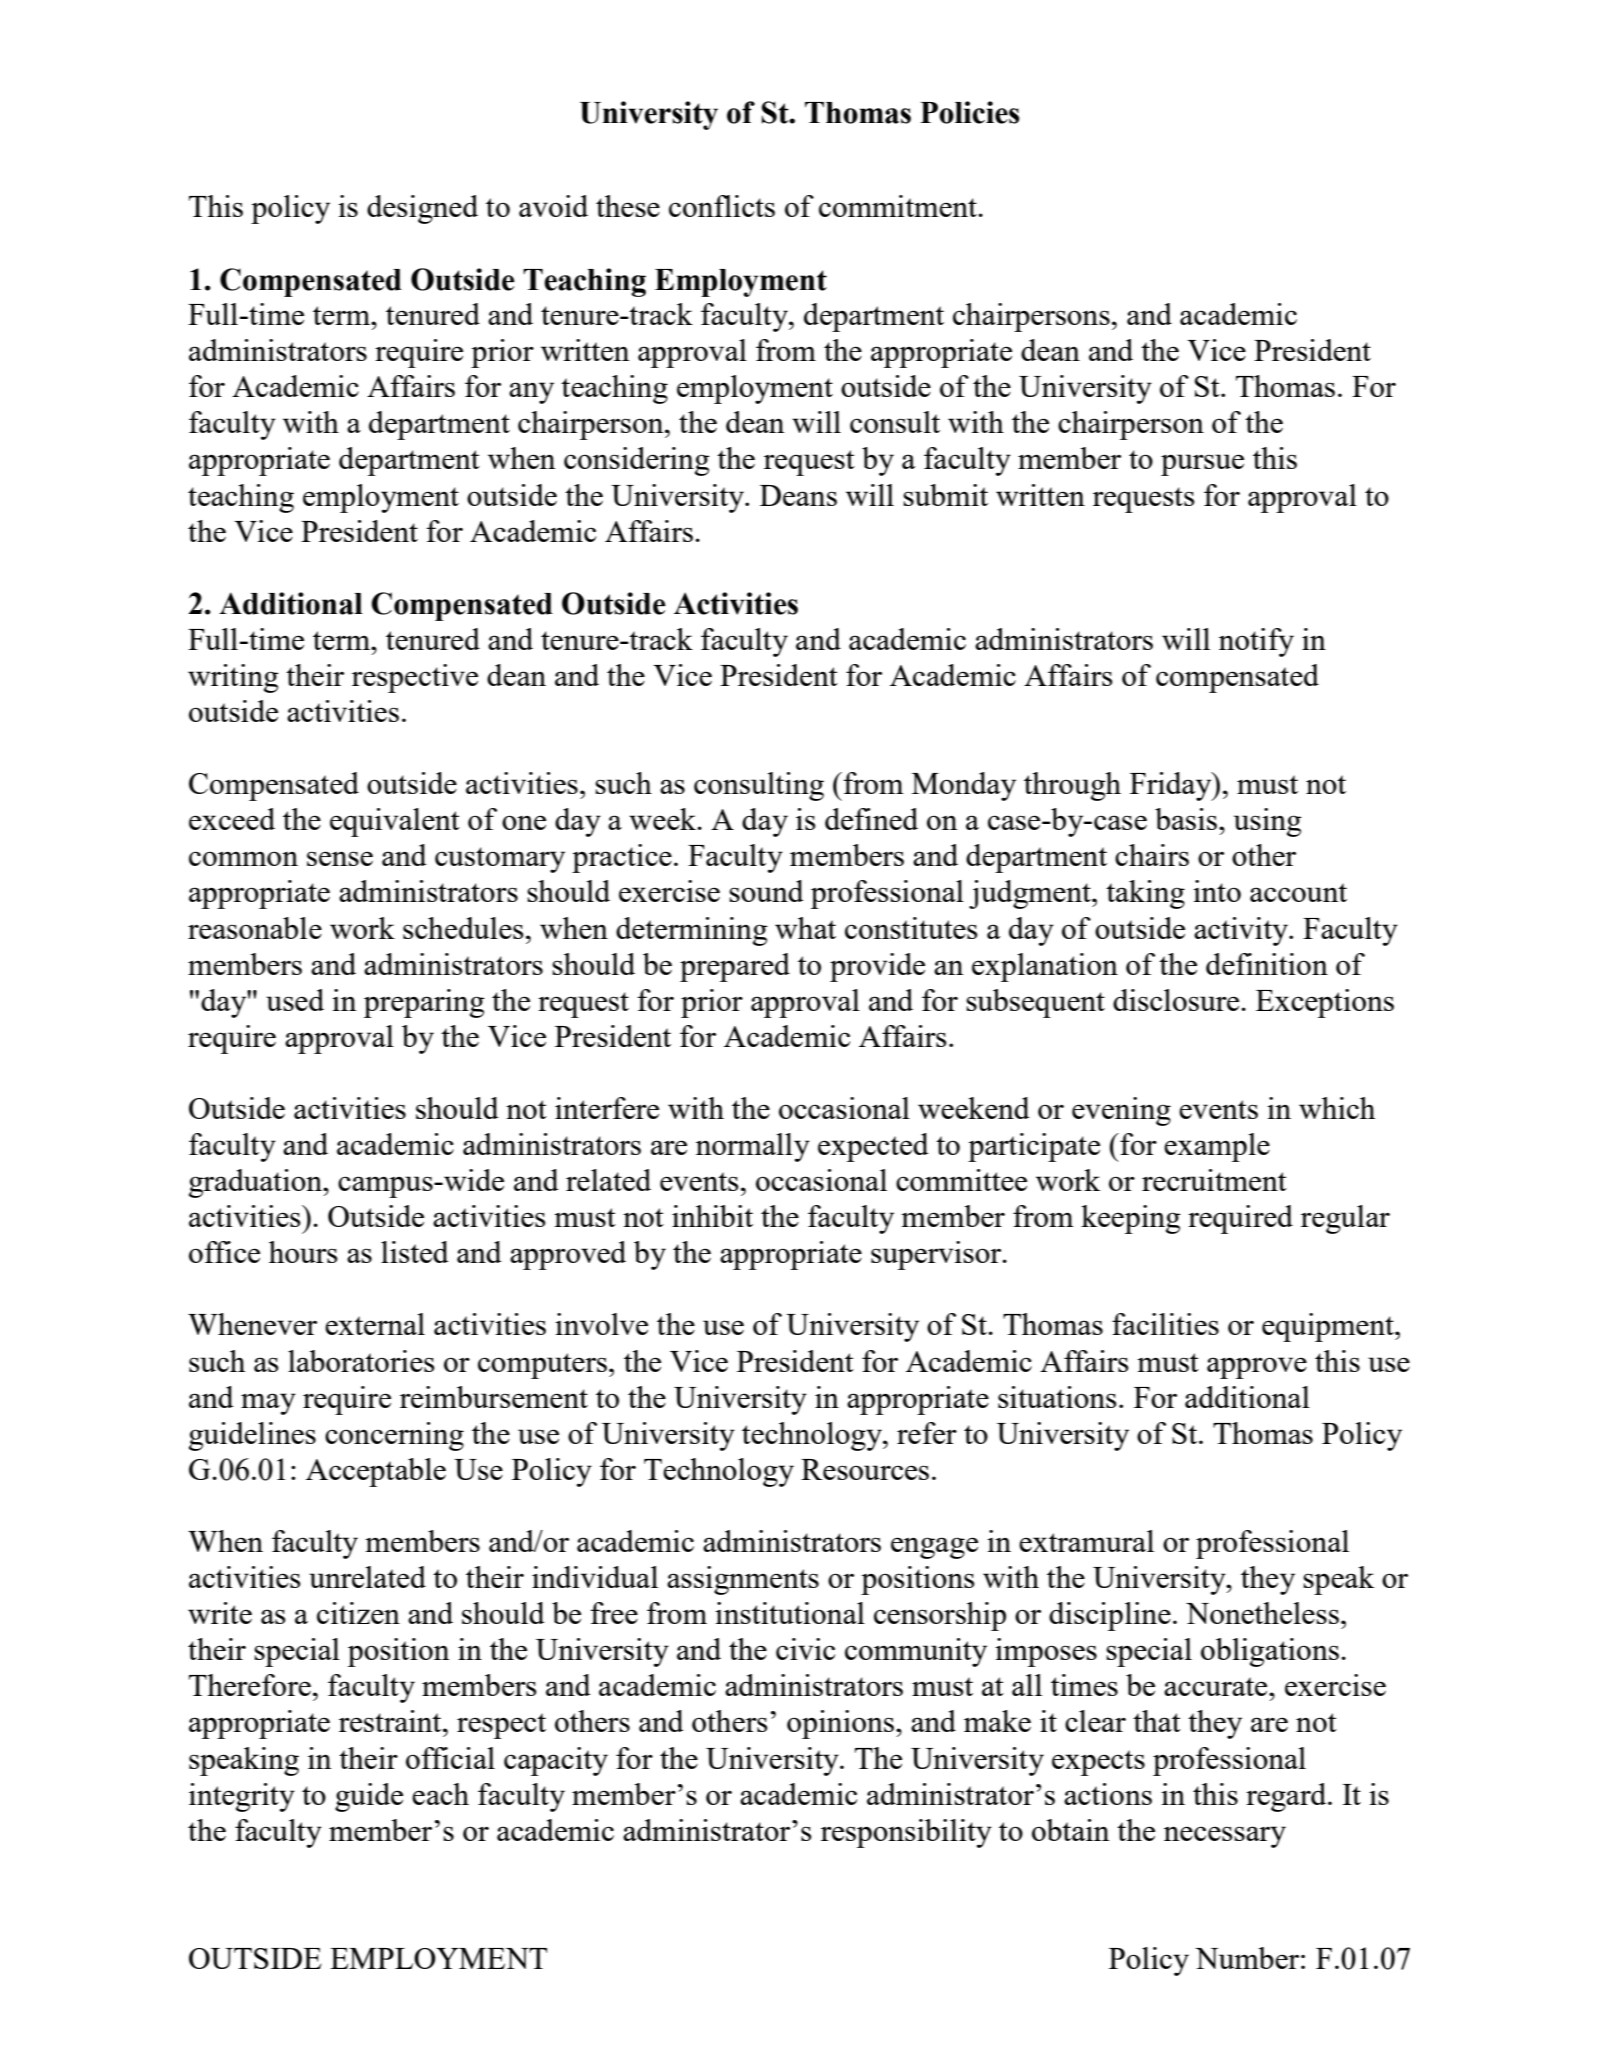 The width and height of the document is (1600, 2071). What do you see at coordinates (1214, 1180) in the document?
I see `recruitment` at bounding box center [1214, 1180].
